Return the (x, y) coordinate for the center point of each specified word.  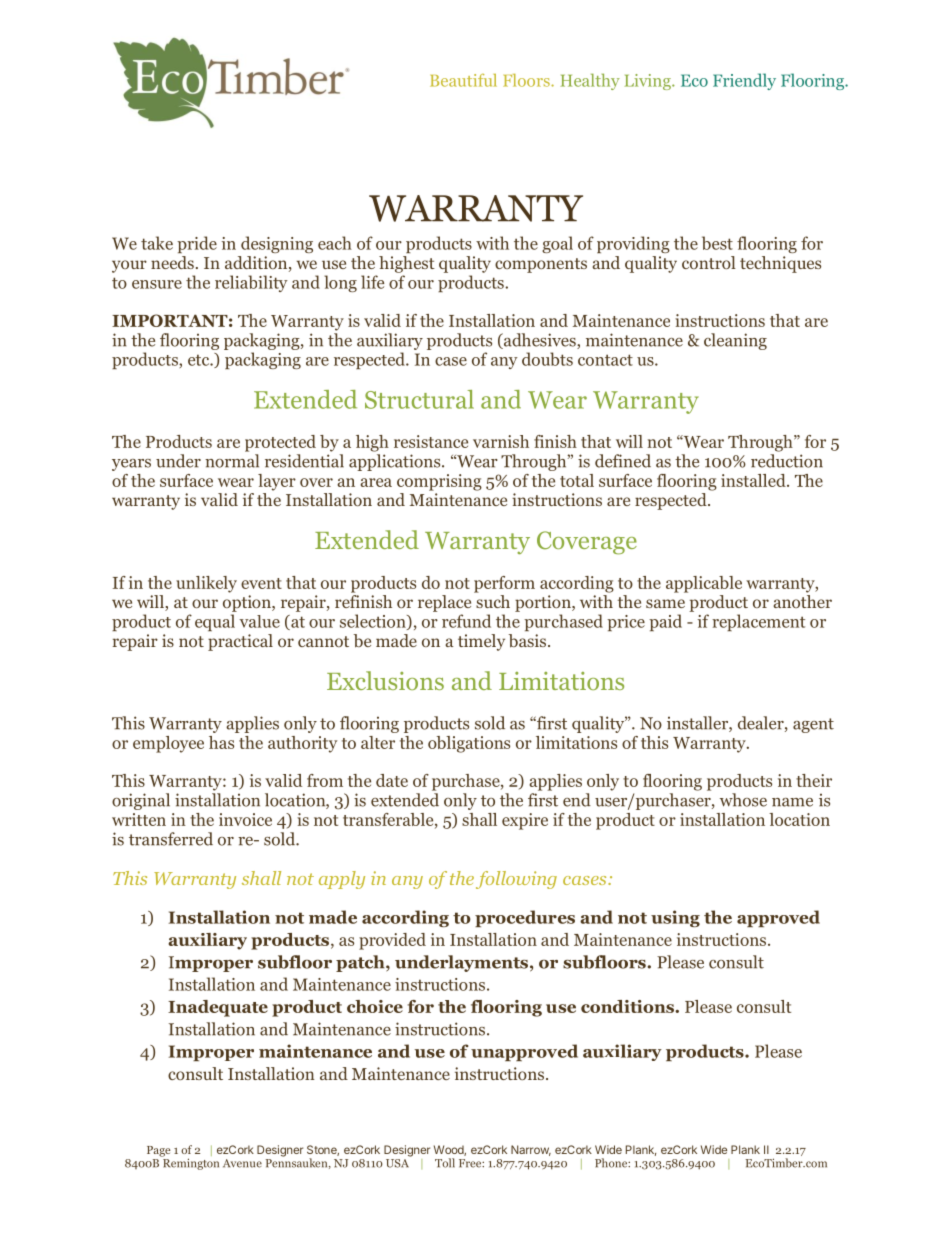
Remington (190, 1163)
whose (743, 800)
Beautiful (463, 80)
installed (754, 480)
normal (232, 461)
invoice (245, 819)
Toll (445, 1163)
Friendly (744, 81)
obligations (469, 744)
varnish (501, 441)
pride (197, 244)
